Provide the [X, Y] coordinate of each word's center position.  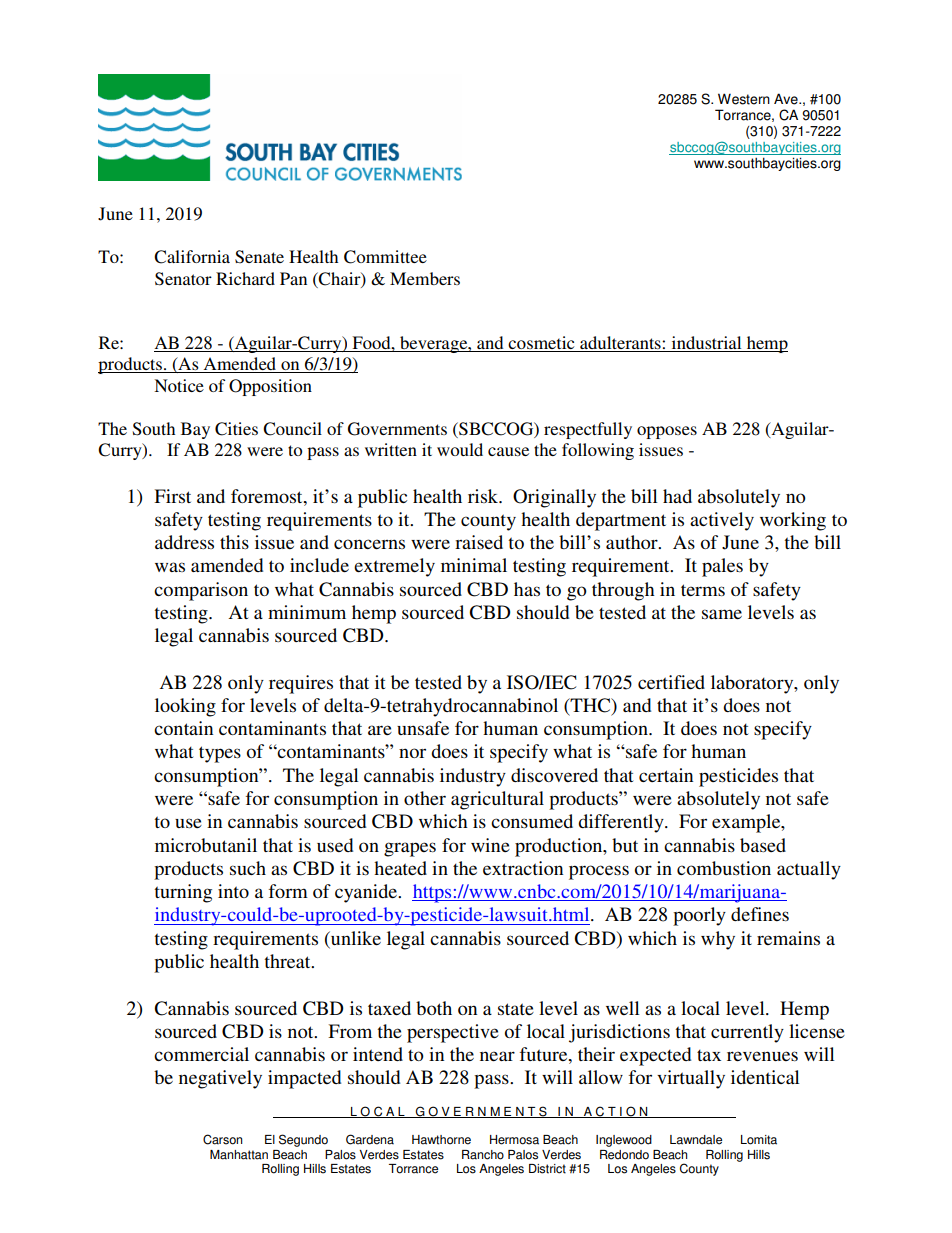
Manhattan [239, 1155]
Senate [259, 257]
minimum [307, 612]
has [527, 589]
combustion [724, 868]
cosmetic [542, 344]
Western [744, 99]
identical [765, 1077]
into [233, 891]
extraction [523, 868]
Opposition [270, 387]
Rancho [483, 1155]
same [722, 614]
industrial [706, 344]
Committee [385, 257]
